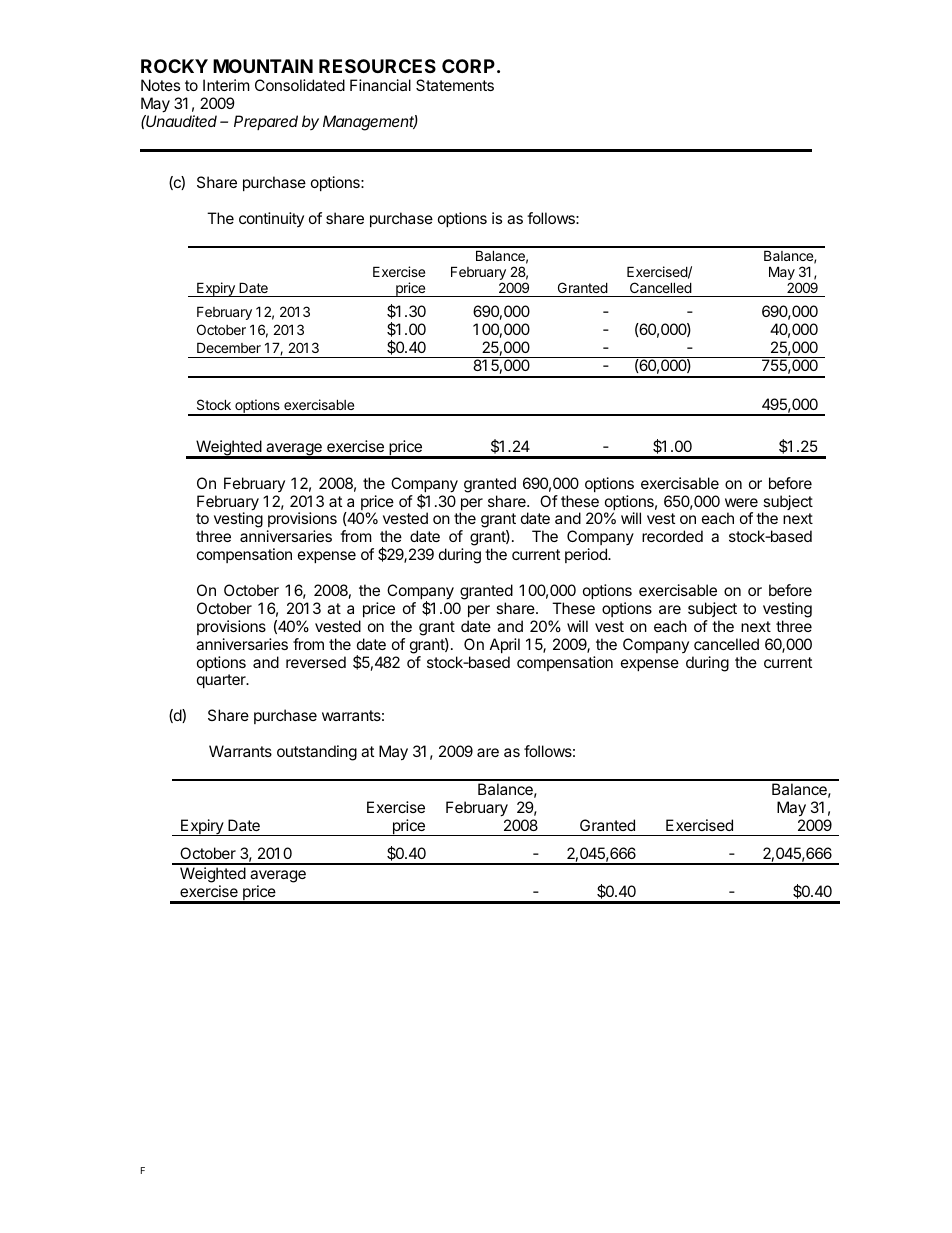  What do you see at coordinates (222, 681) in the page?
I see `quarter` at bounding box center [222, 681].
